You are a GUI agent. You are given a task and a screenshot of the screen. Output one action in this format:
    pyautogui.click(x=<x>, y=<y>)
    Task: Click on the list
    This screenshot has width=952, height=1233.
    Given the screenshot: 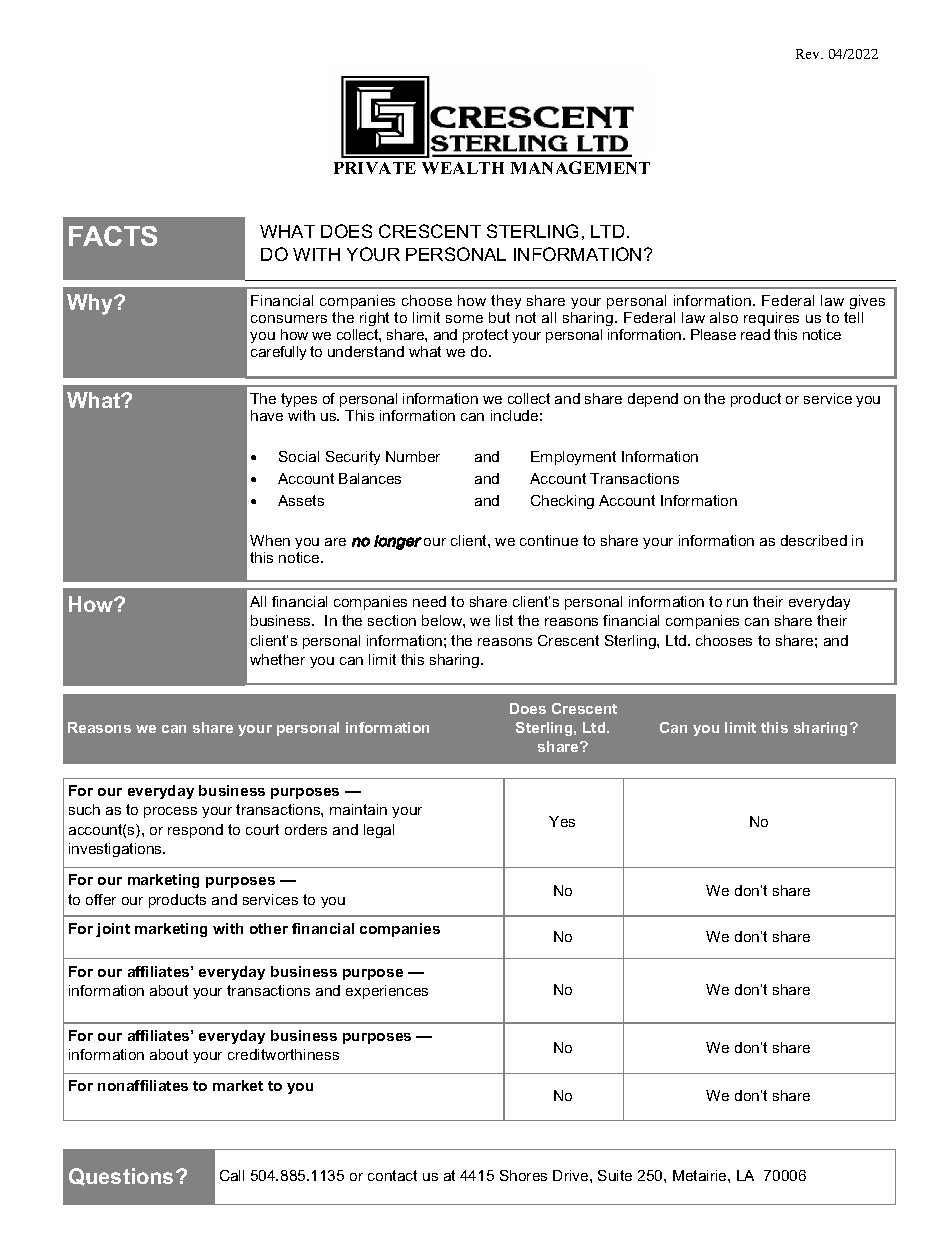 What is the action you would take?
    pyautogui.click(x=504, y=620)
